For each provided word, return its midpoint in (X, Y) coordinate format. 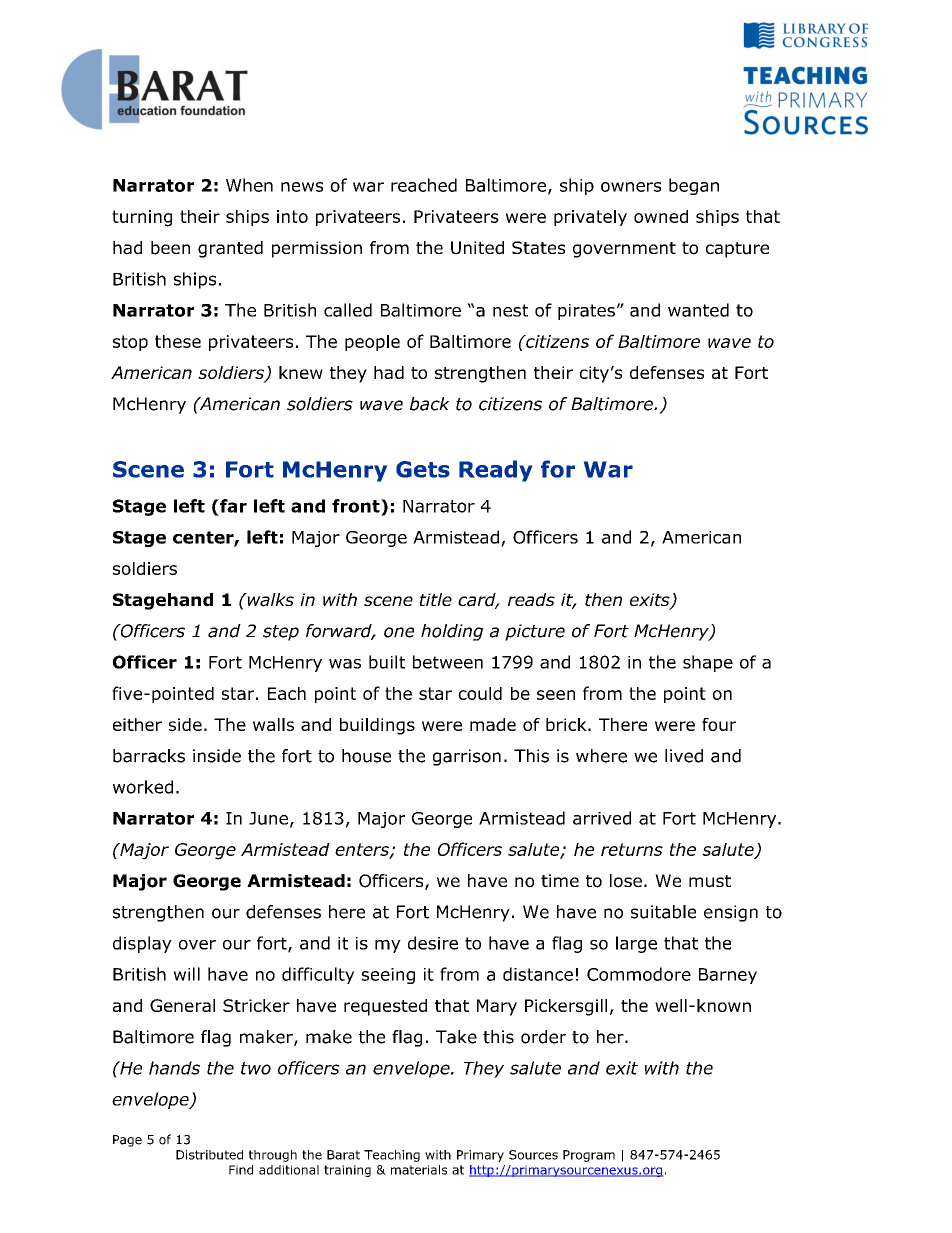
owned (661, 216)
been (170, 248)
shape (708, 663)
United (477, 248)
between (448, 662)
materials (419, 1170)
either (137, 724)
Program (589, 1156)
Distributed (209, 1155)
